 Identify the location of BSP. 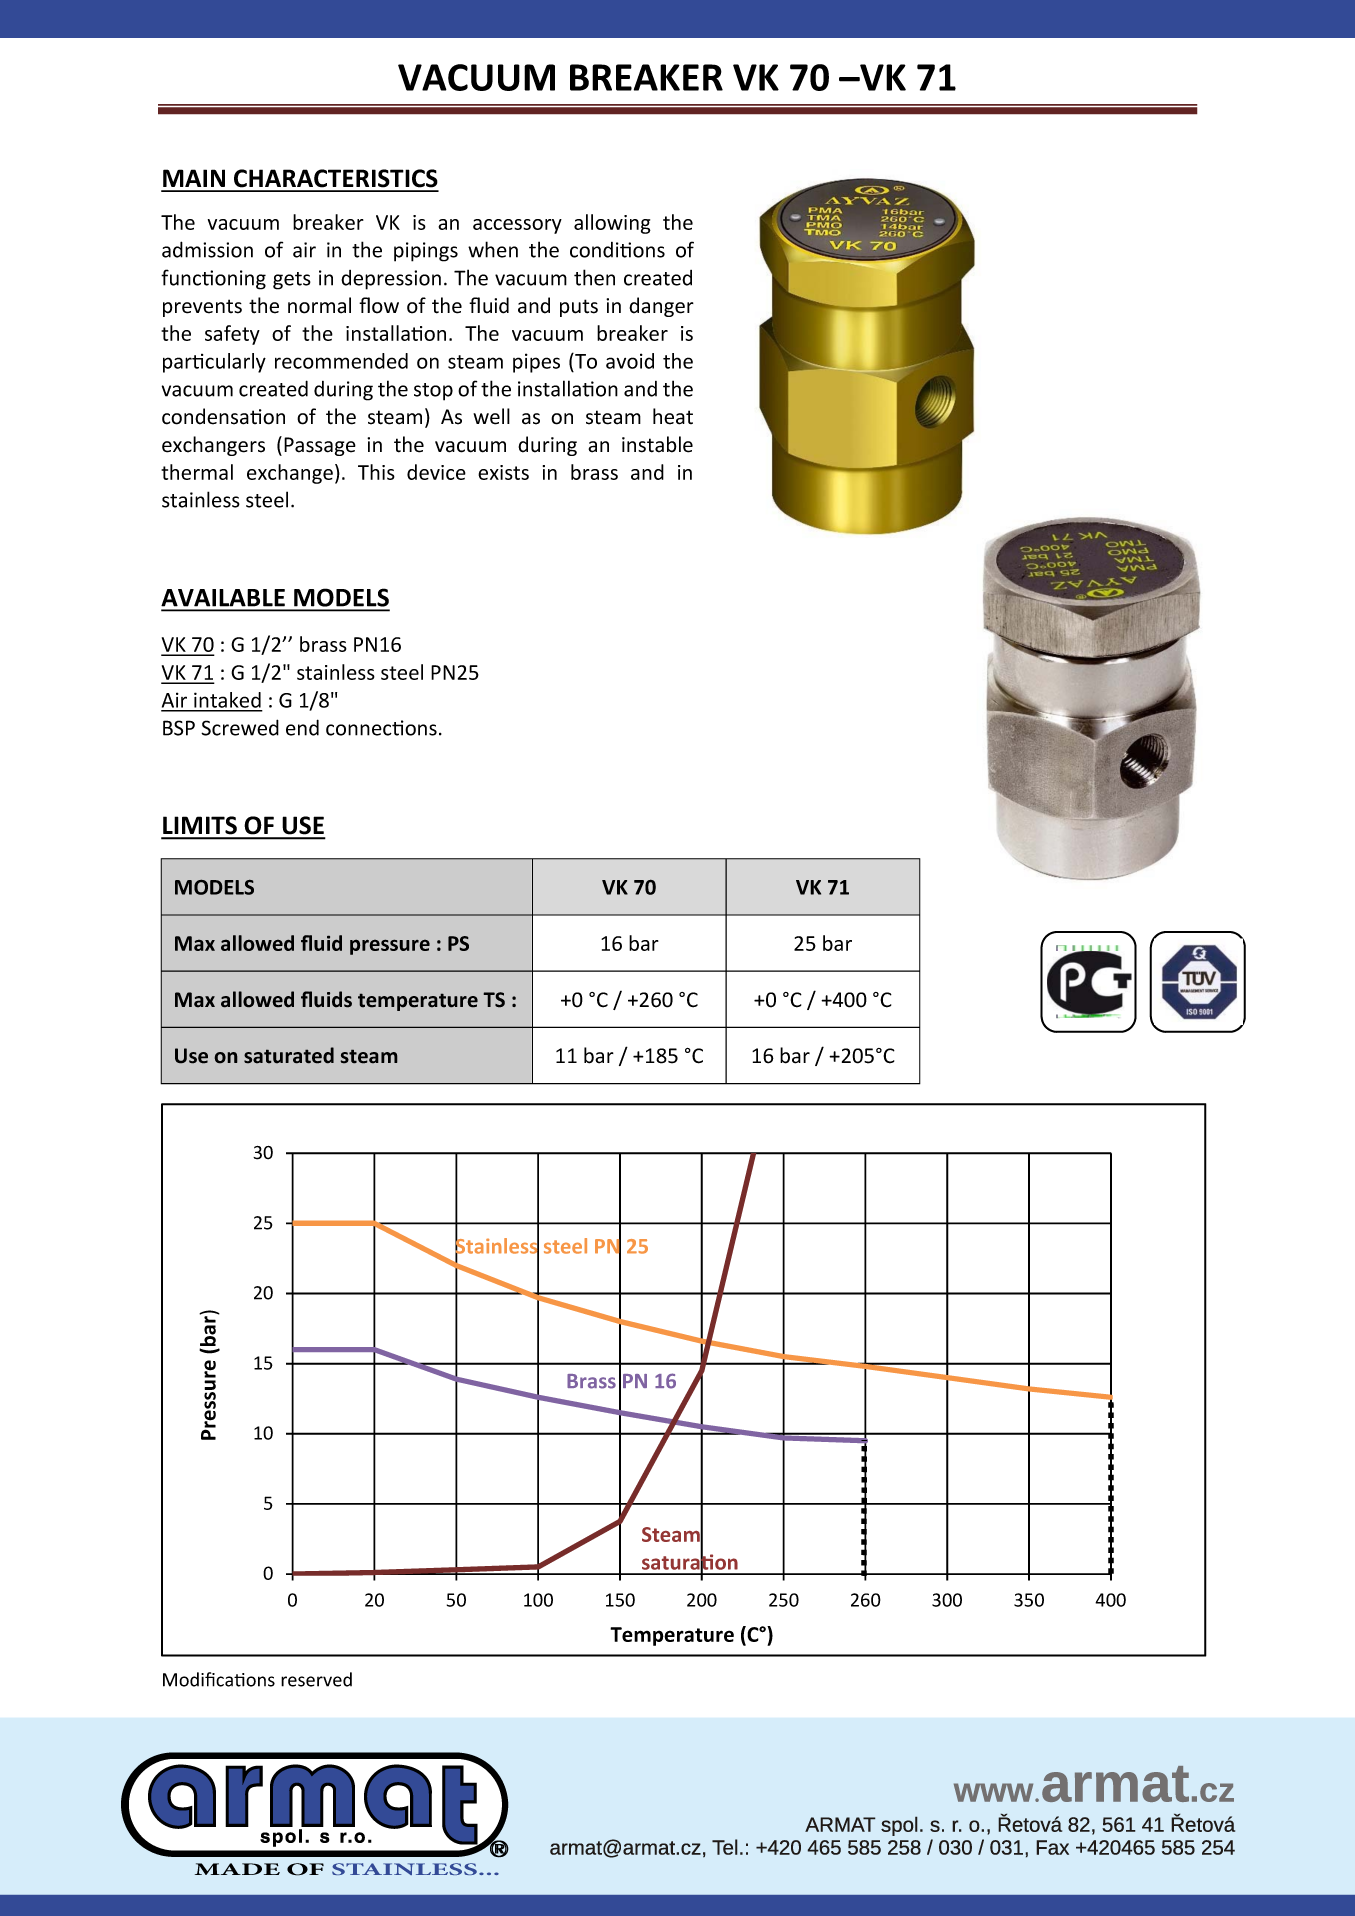
(179, 728).
